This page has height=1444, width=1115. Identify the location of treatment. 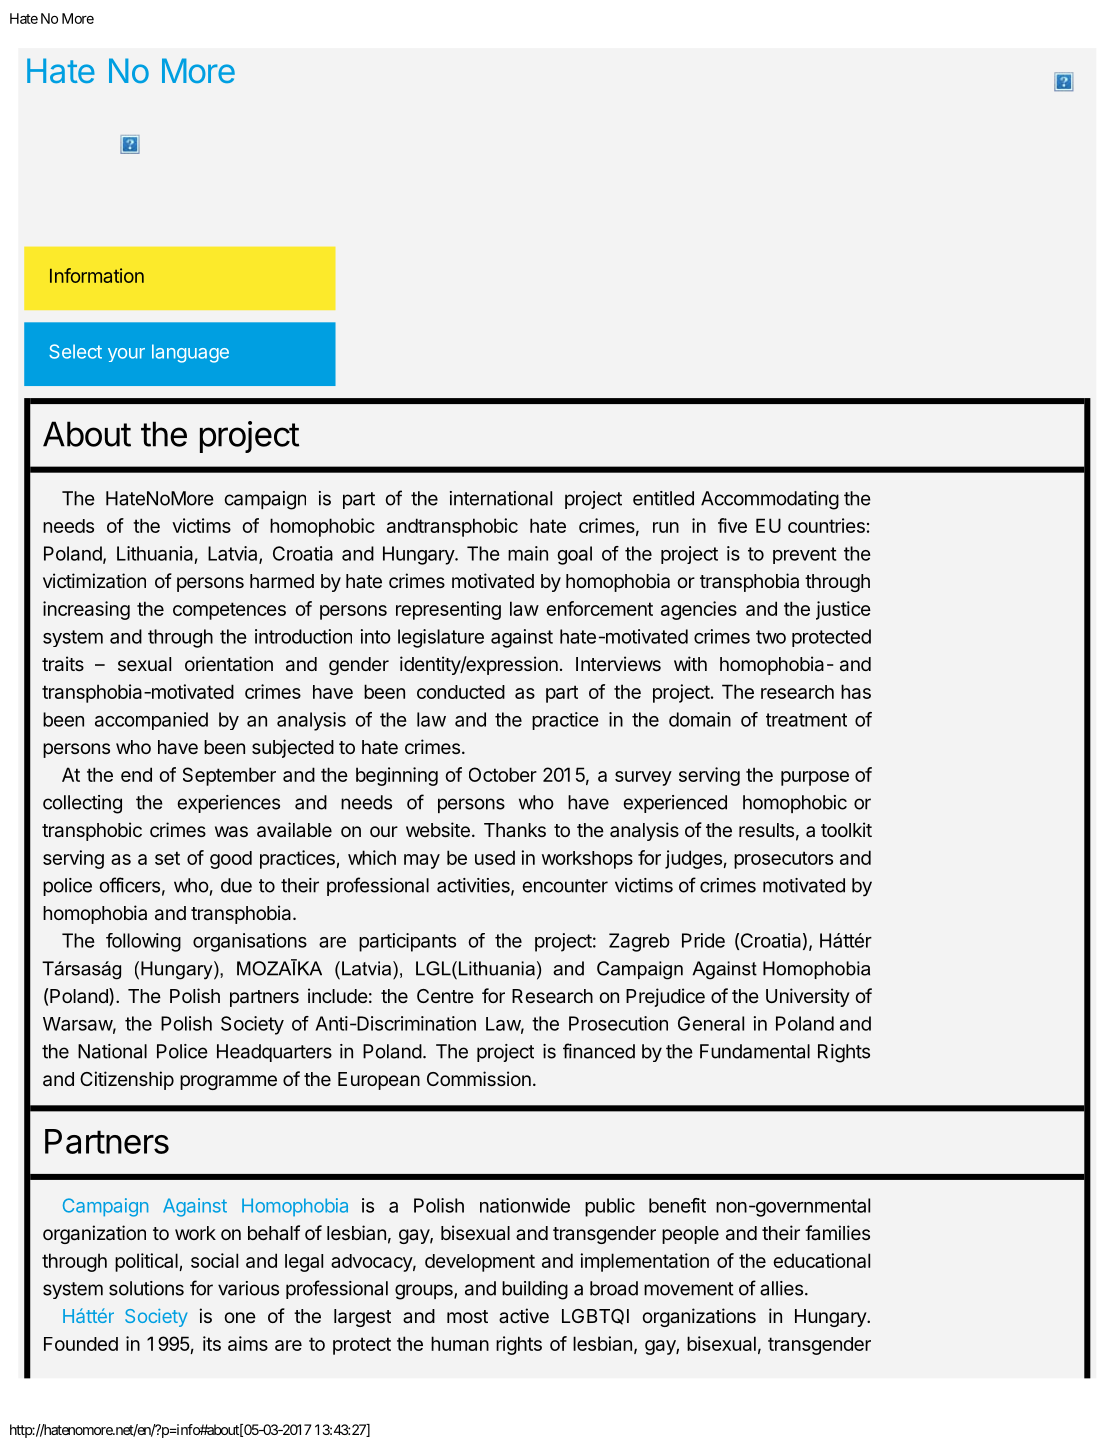
(806, 720).
